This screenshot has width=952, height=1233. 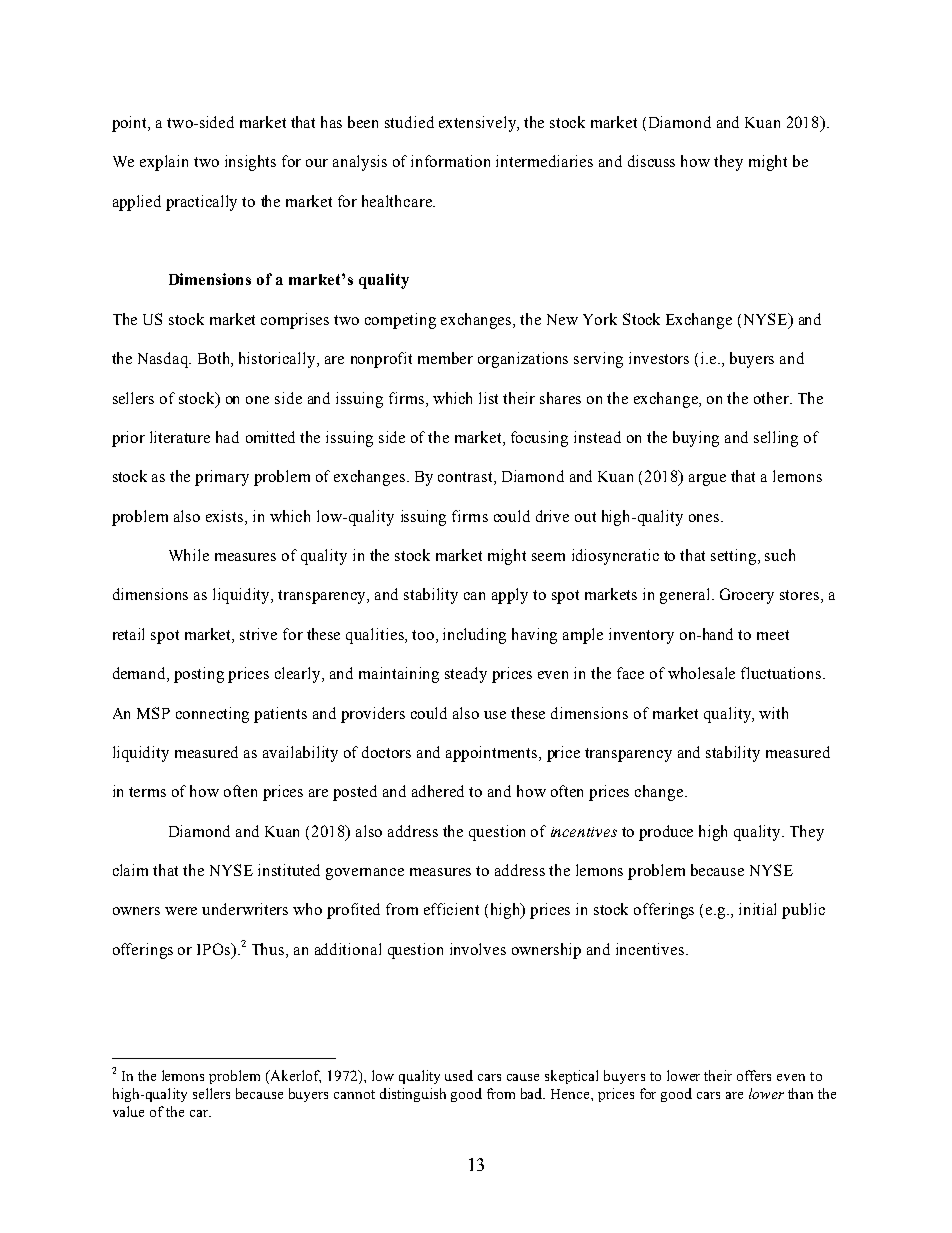 I want to click on investors, so click(x=659, y=358).
